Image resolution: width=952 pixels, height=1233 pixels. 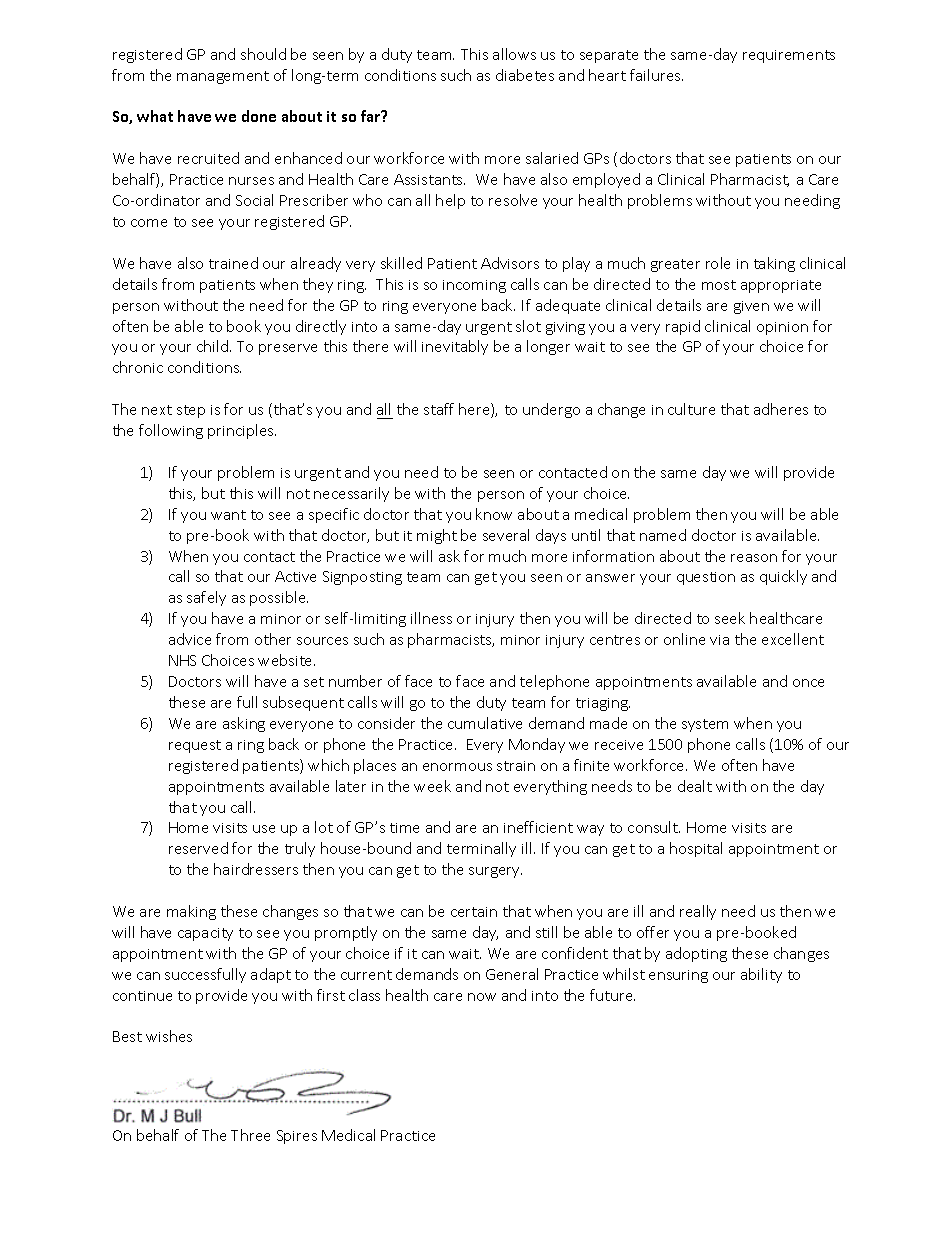 What do you see at coordinates (212, 346) in the screenshot?
I see `child` at bounding box center [212, 346].
